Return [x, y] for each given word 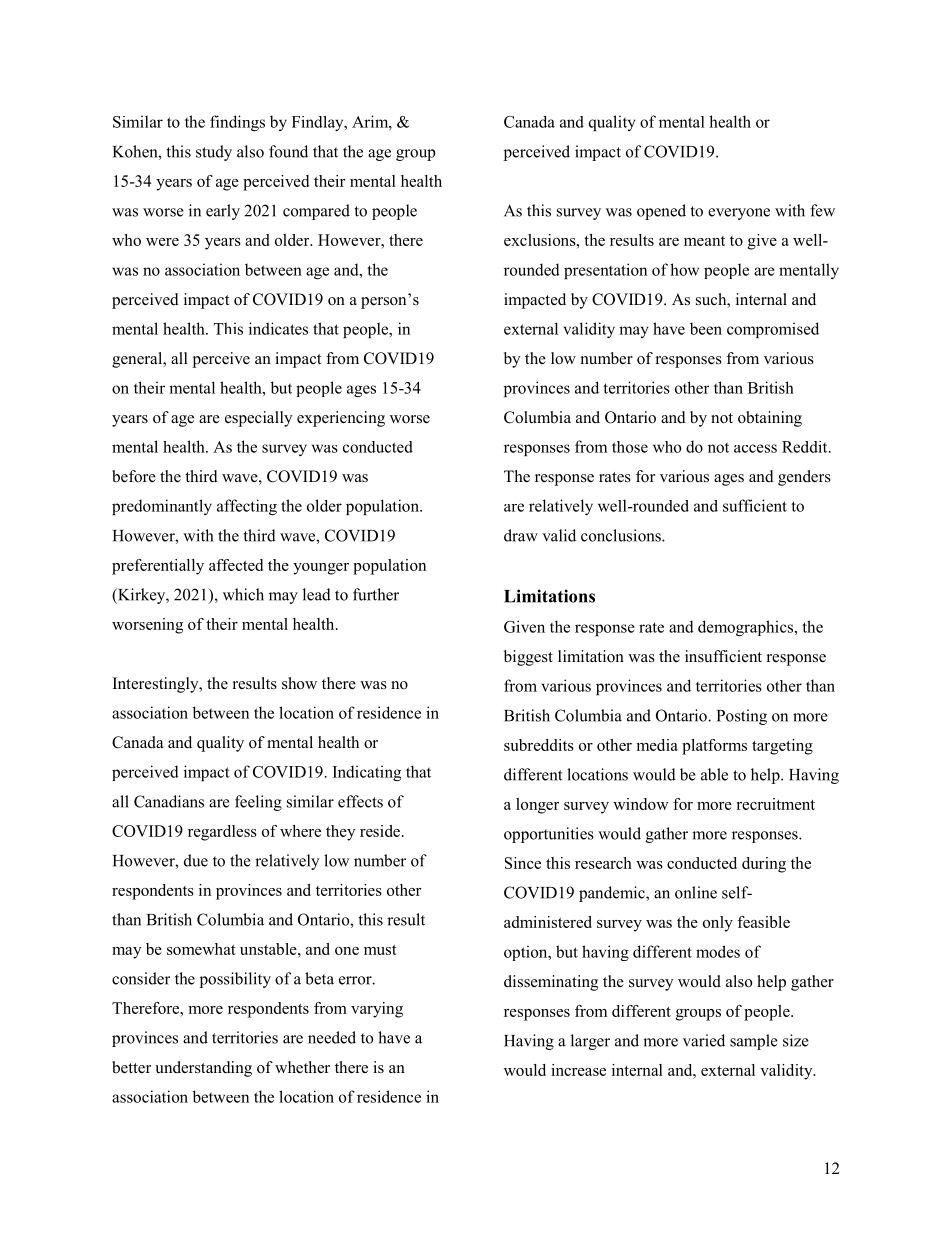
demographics [747, 628]
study [214, 153]
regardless [222, 833]
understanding [203, 1069]
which [243, 594]
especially [258, 419]
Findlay [319, 123]
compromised [773, 330]
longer [537, 806]
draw [521, 535]
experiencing [341, 419]
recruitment [775, 804]
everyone [739, 214]
